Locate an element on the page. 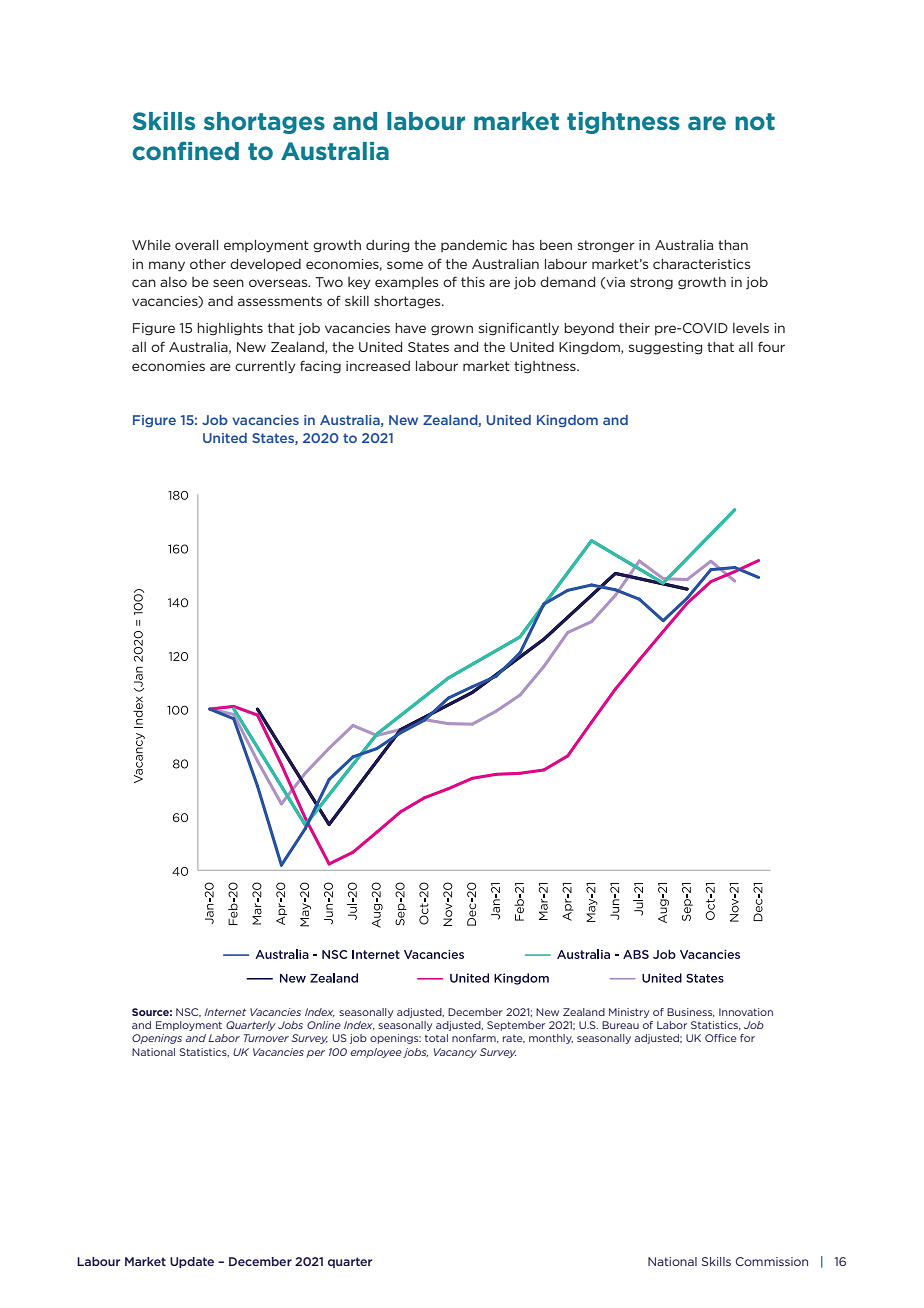  not is located at coordinates (755, 121).
